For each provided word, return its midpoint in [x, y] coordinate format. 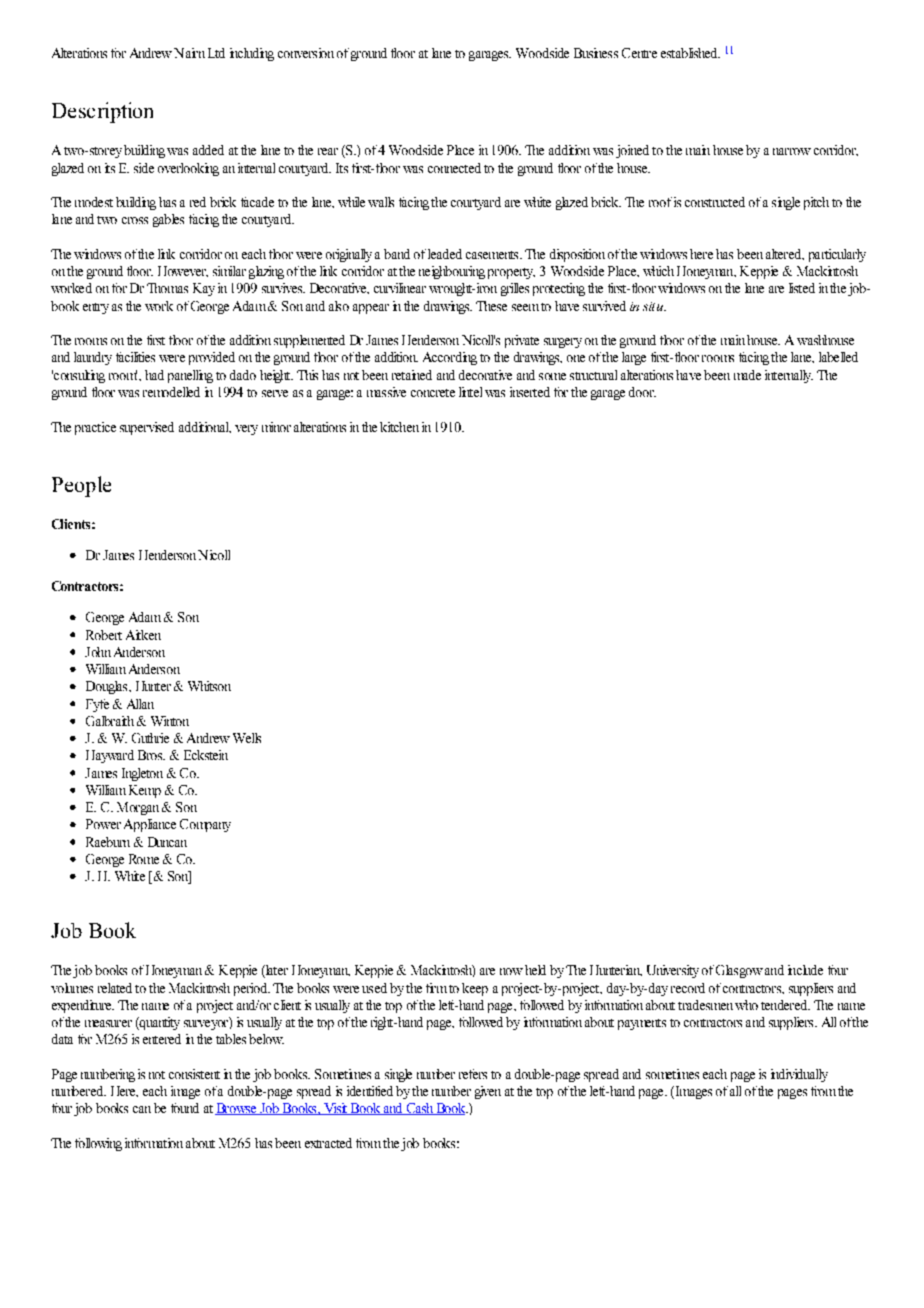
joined [632, 151]
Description [102, 112]
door [642, 392]
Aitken [143, 635]
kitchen [399, 427]
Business [596, 53]
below [266, 1039]
